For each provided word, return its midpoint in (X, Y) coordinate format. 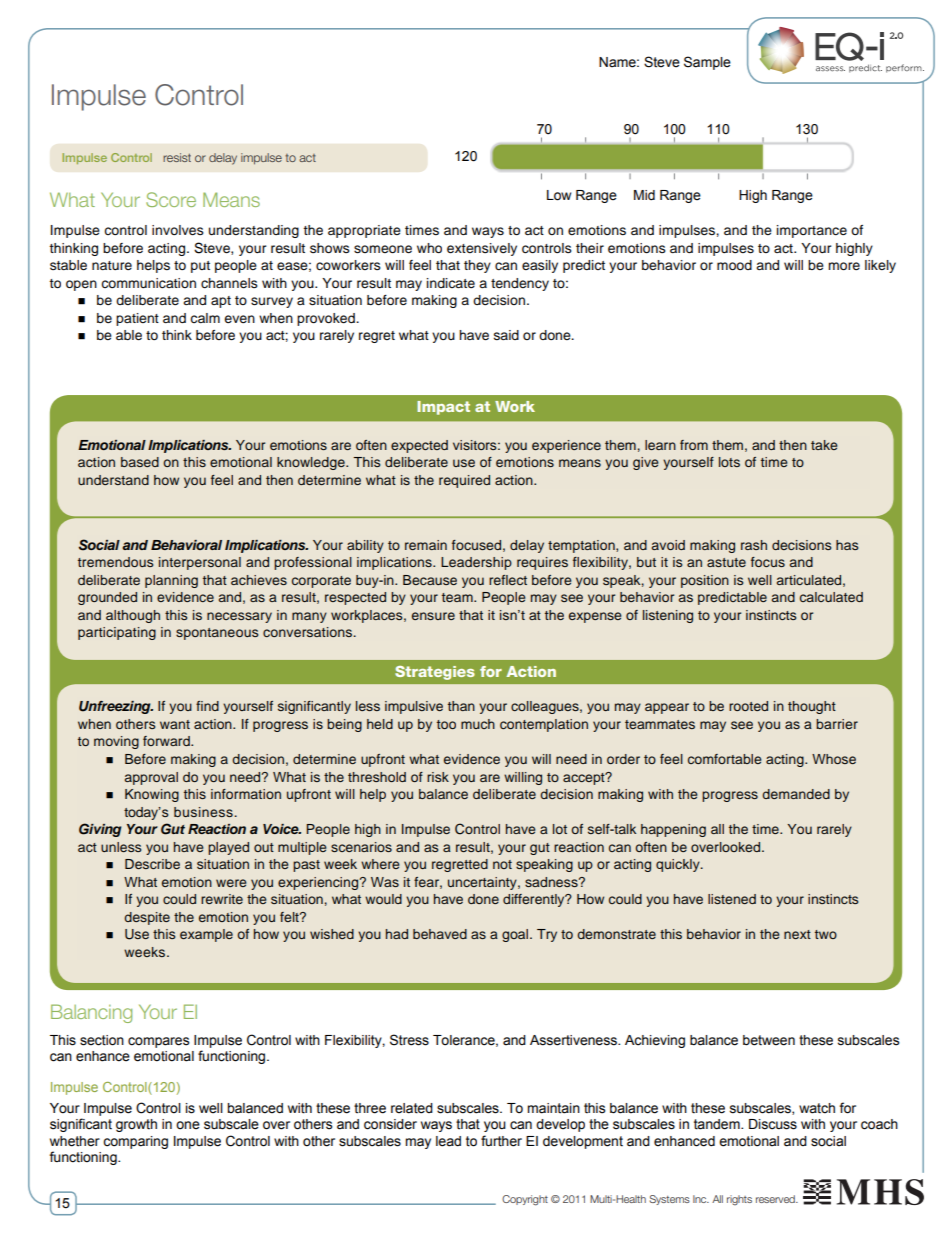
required (464, 481)
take (824, 445)
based (140, 462)
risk (438, 777)
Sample (707, 63)
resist (177, 157)
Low (559, 195)
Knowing (152, 795)
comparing (135, 1142)
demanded (796, 794)
